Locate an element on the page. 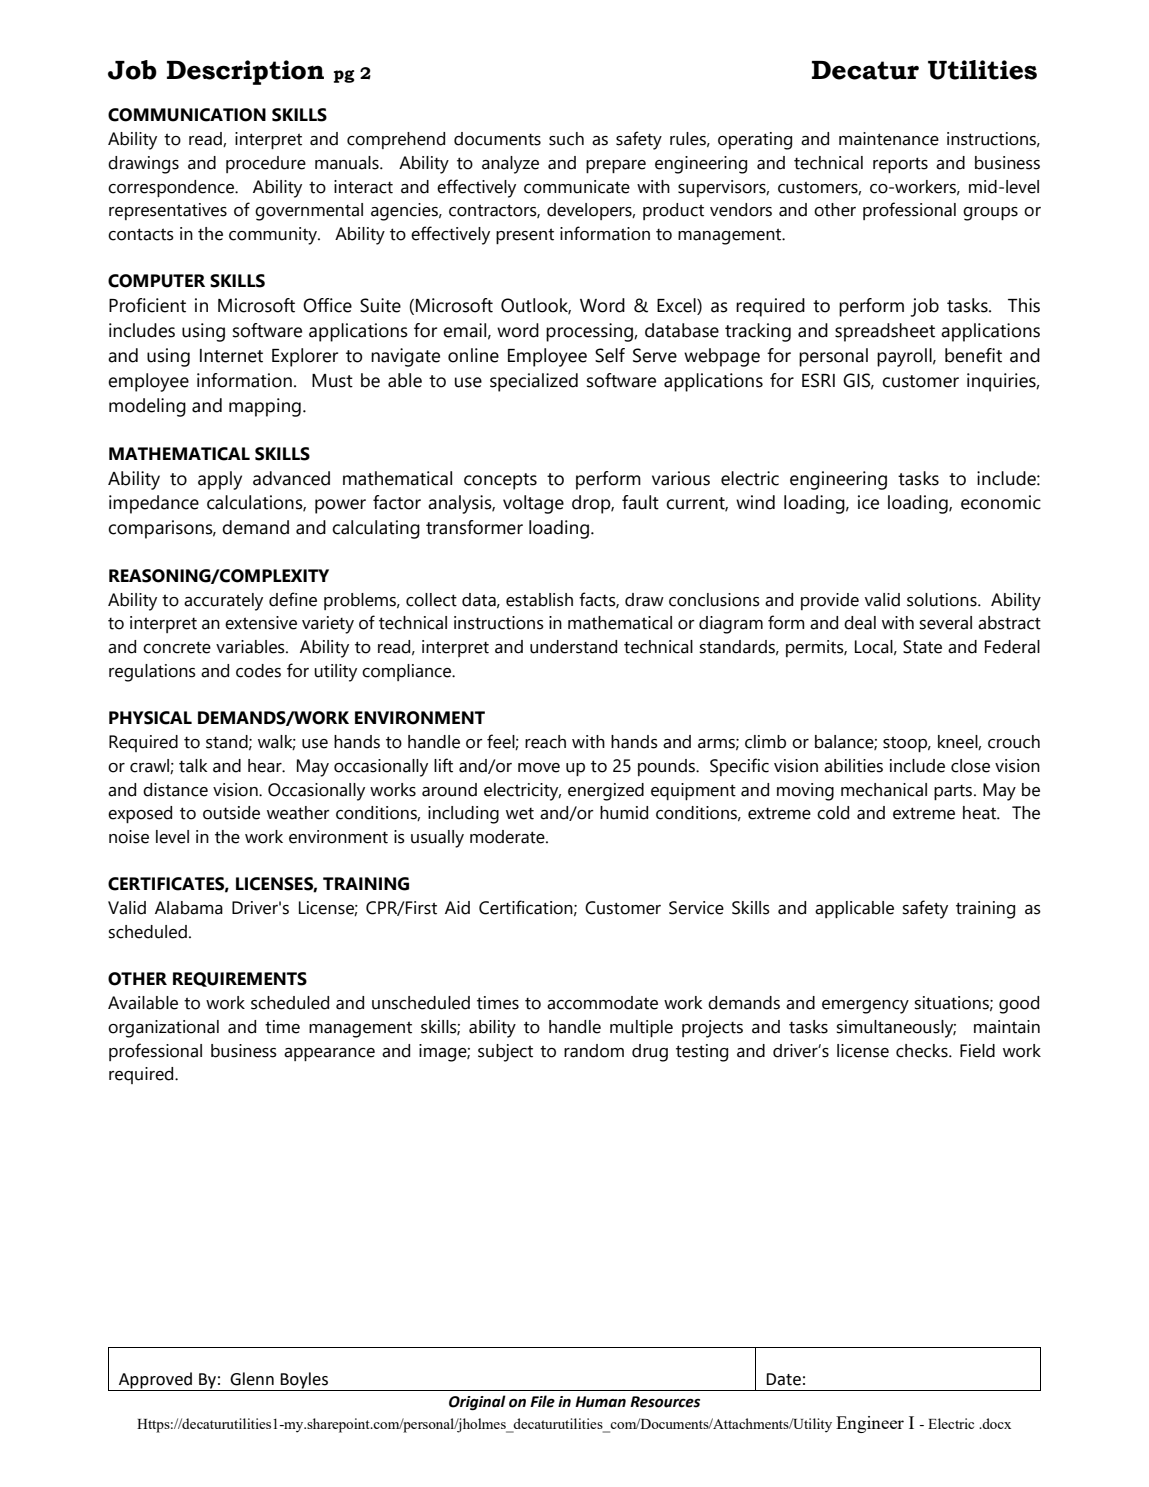  random is located at coordinates (594, 1051).
